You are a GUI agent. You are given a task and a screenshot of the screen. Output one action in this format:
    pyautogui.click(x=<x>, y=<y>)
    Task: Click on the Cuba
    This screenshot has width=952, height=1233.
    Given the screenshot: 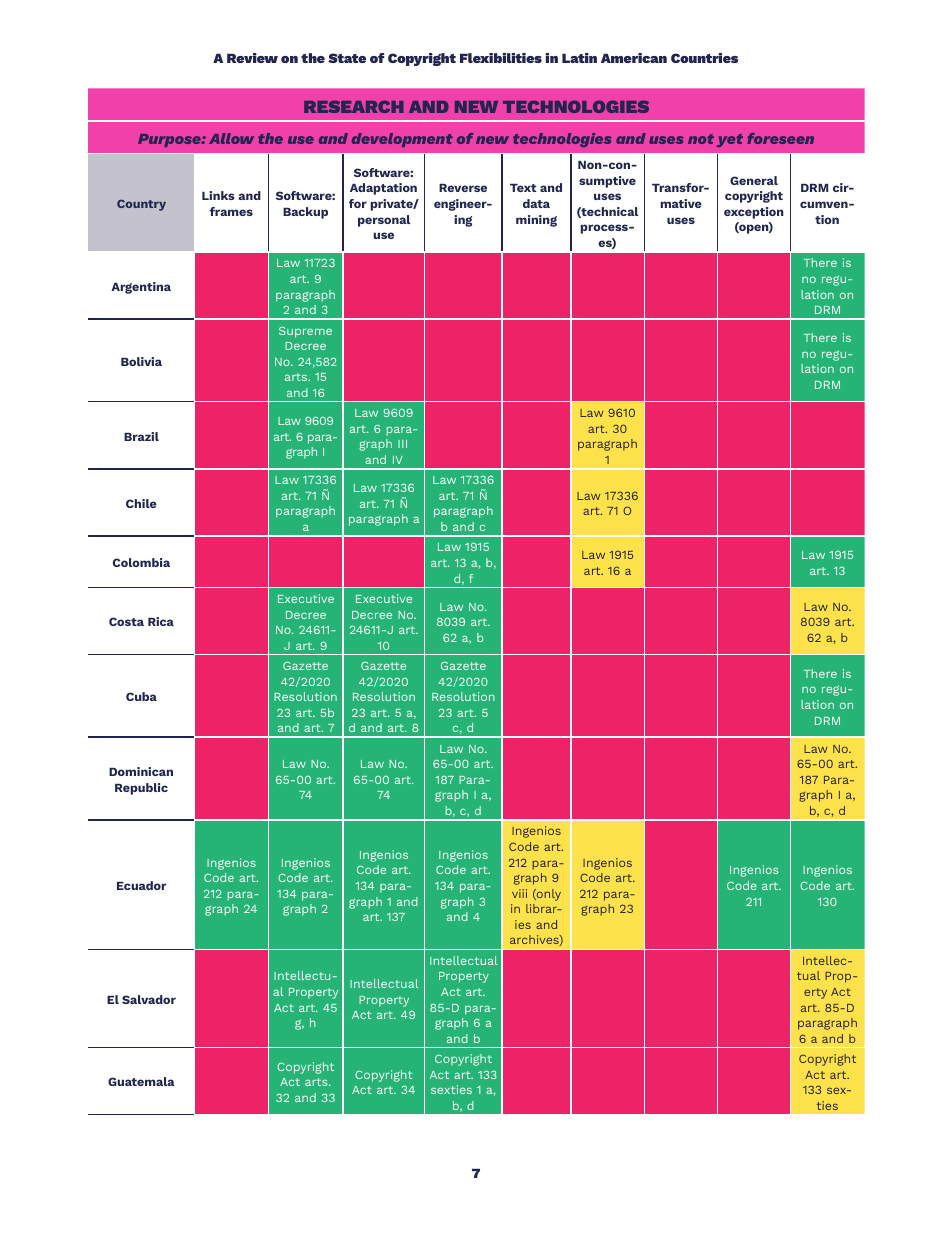 What is the action you would take?
    pyautogui.click(x=141, y=696)
